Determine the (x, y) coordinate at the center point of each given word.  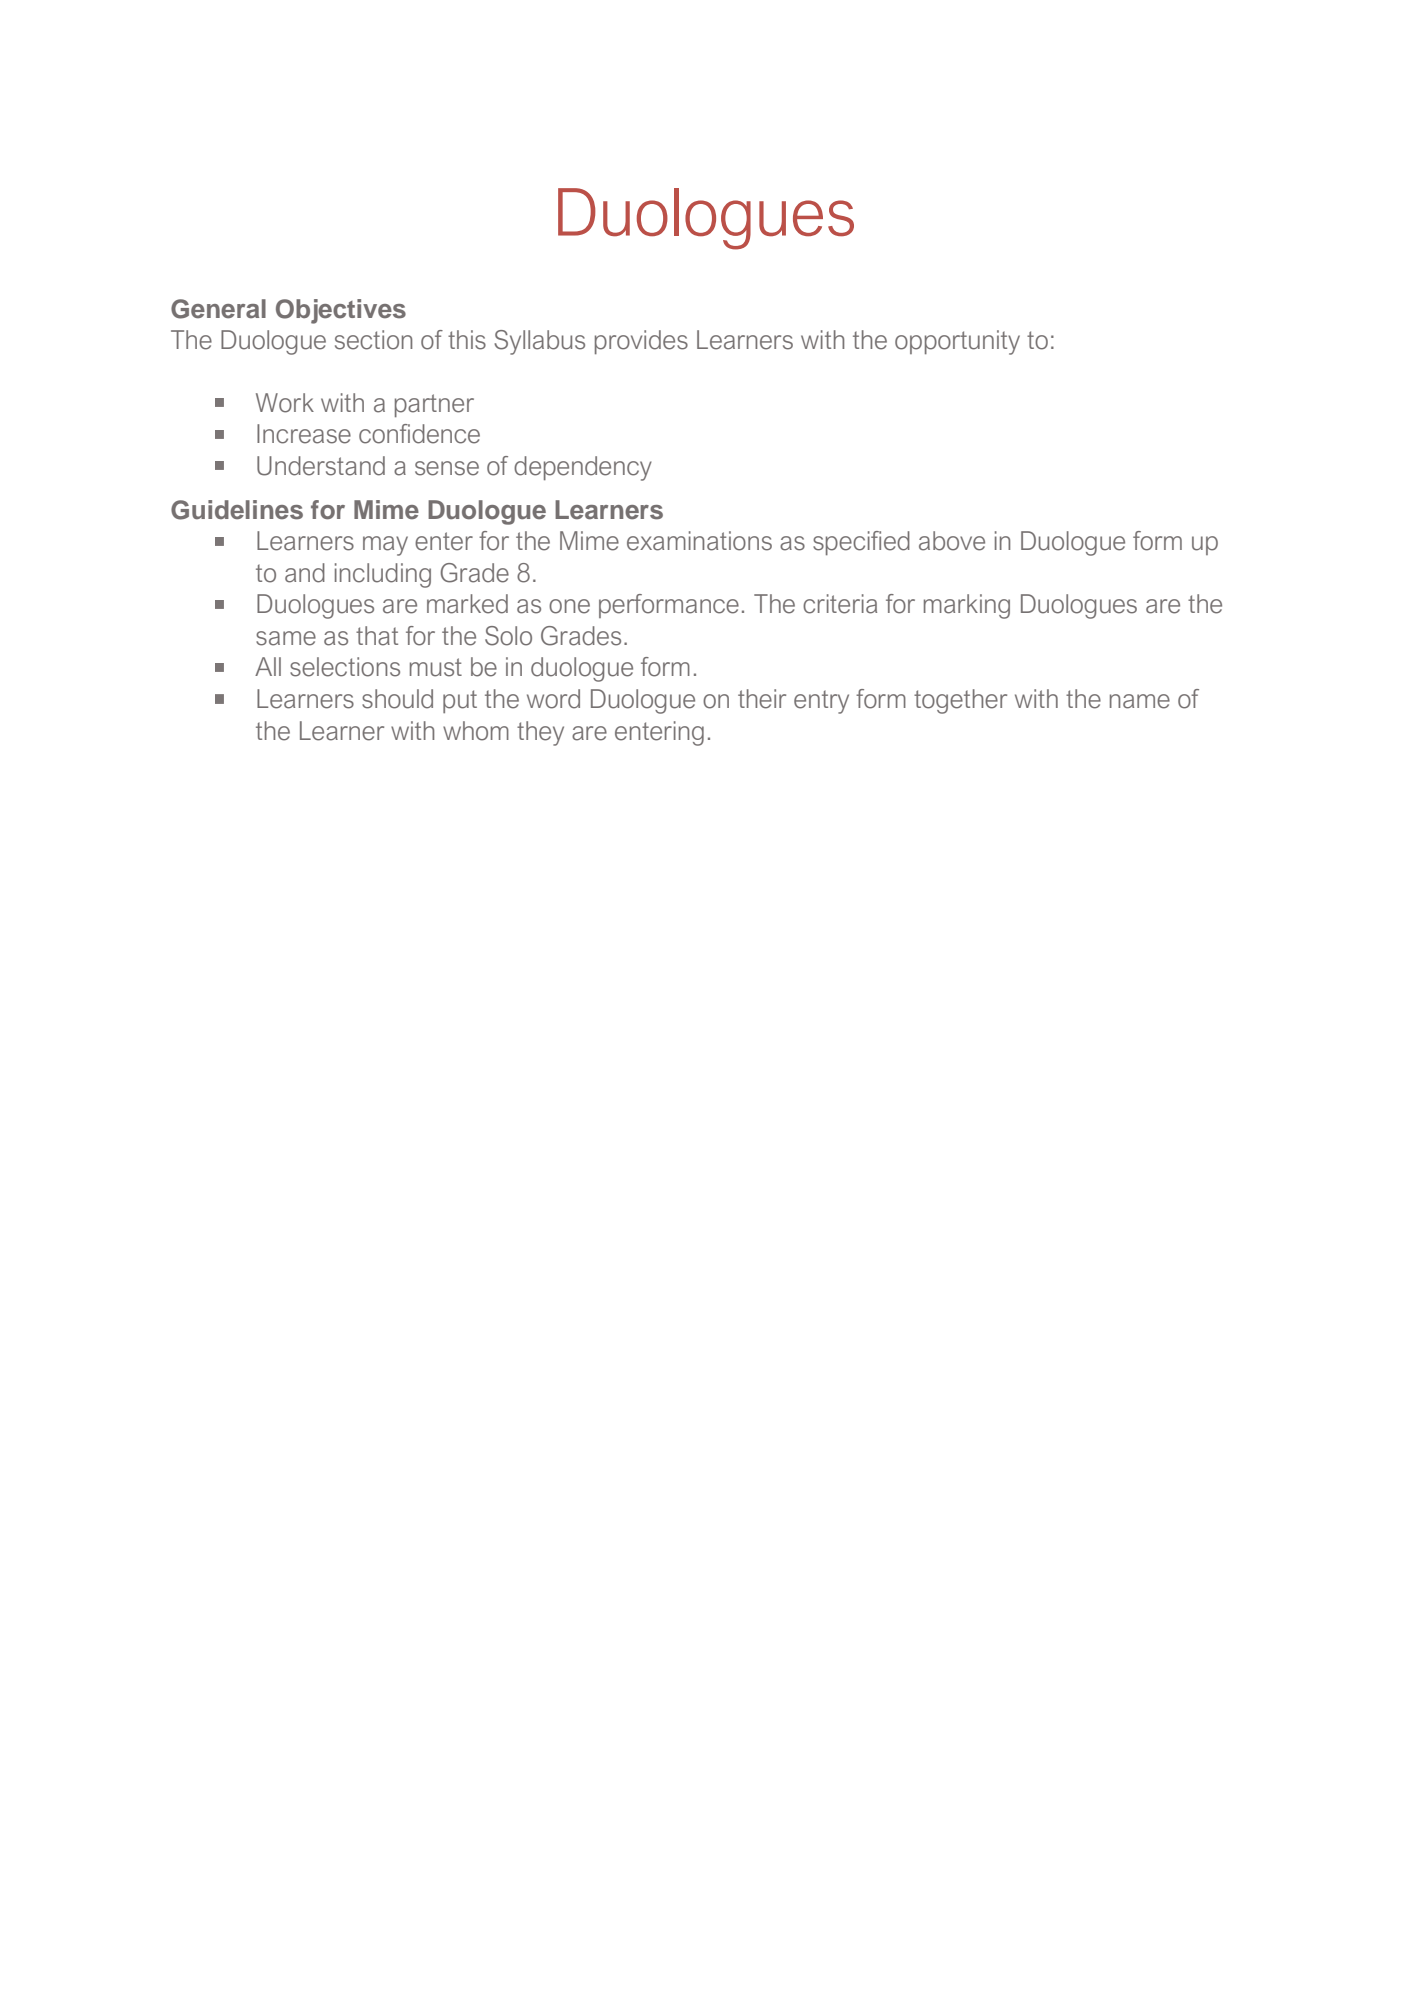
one (569, 606)
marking (967, 606)
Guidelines (237, 510)
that (377, 636)
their (762, 699)
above (952, 541)
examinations (699, 541)
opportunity (957, 342)
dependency (583, 468)
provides (641, 342)
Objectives (341, 311)
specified (861, 543)
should (397, 699)
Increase (304, 434)
